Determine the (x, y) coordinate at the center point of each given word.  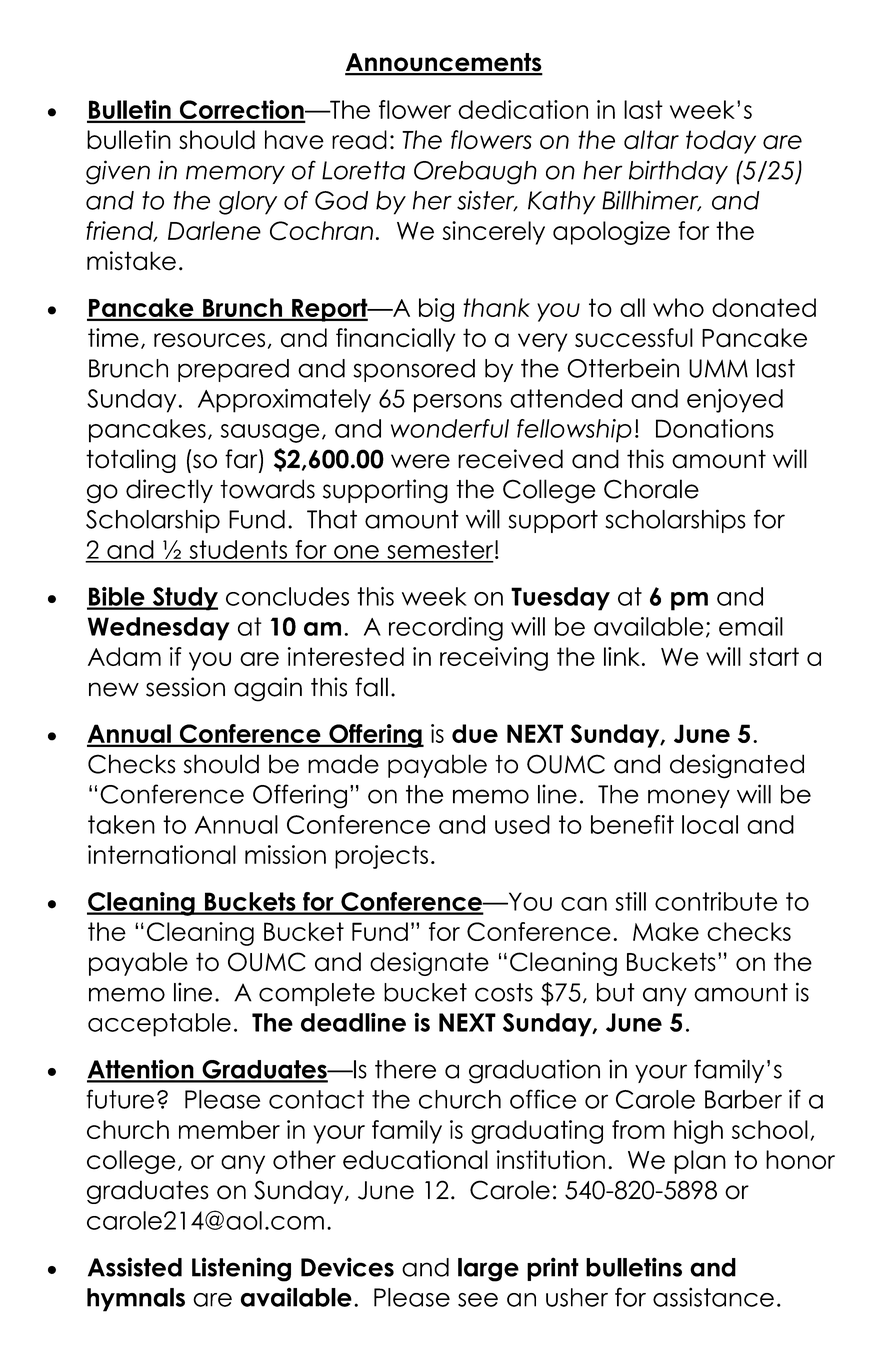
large (488, 1270)
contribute (716, 901)
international (162, 854)
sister (487, 201)
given (118, 172)
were (420, 461)
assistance (713, 1297)
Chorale (651, 489)
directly (169, 491)
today (721, 142)
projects (381, 857)
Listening (241, 1269)
